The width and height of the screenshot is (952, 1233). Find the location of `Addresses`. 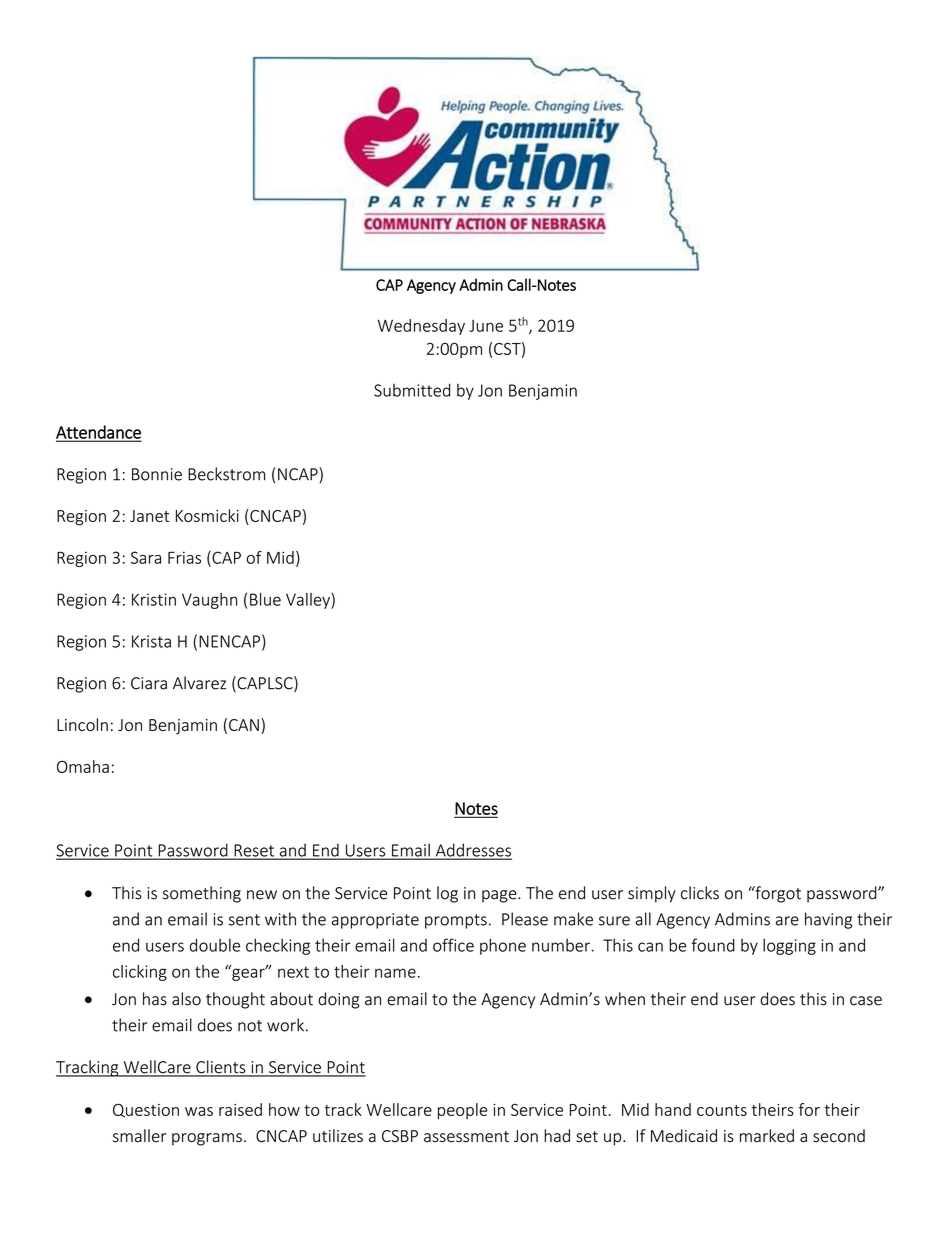

Addresses is located at coordinates (472, 851).
